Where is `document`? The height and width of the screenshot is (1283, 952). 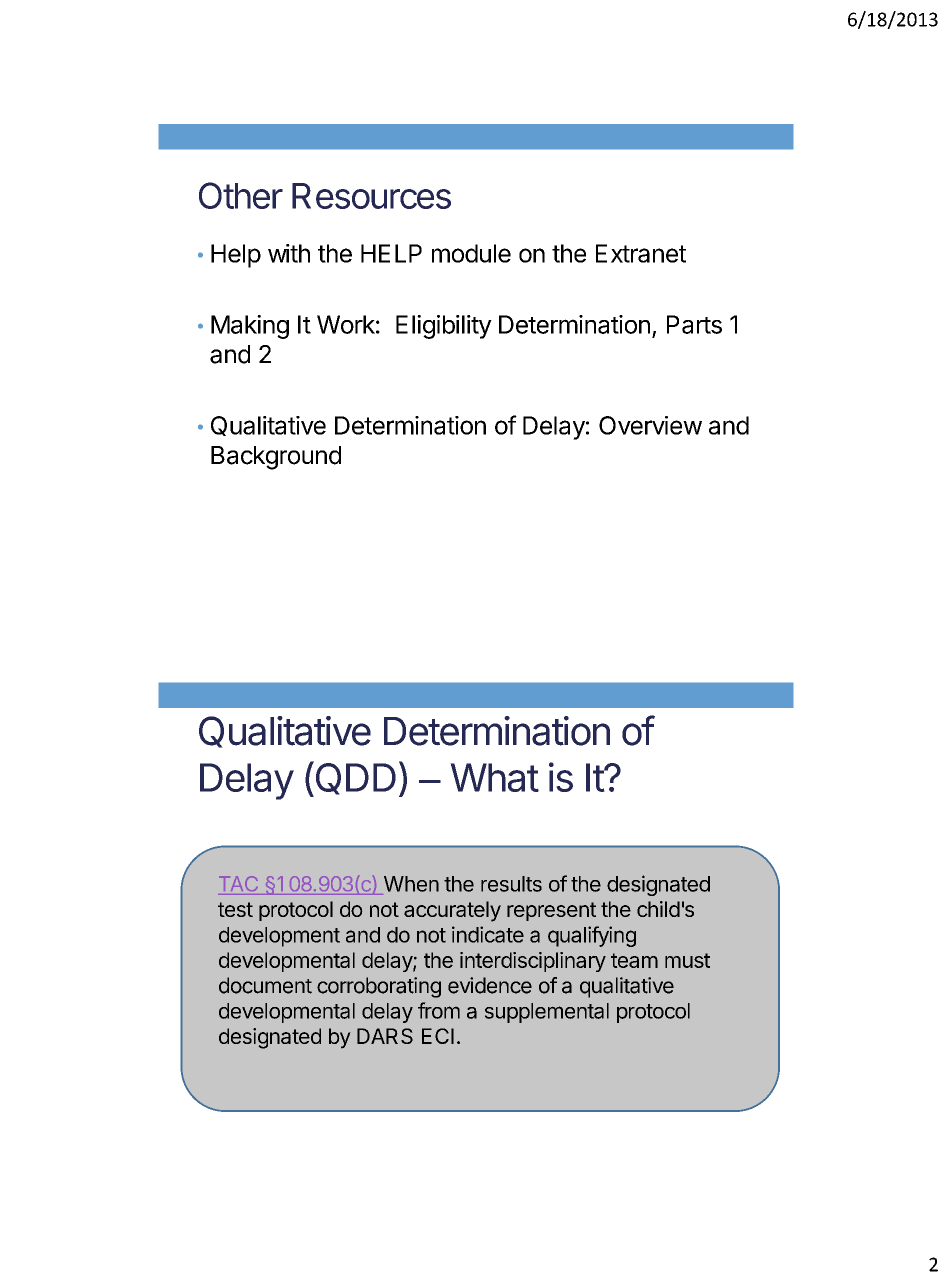 document is located at coordinates (265, 985).
